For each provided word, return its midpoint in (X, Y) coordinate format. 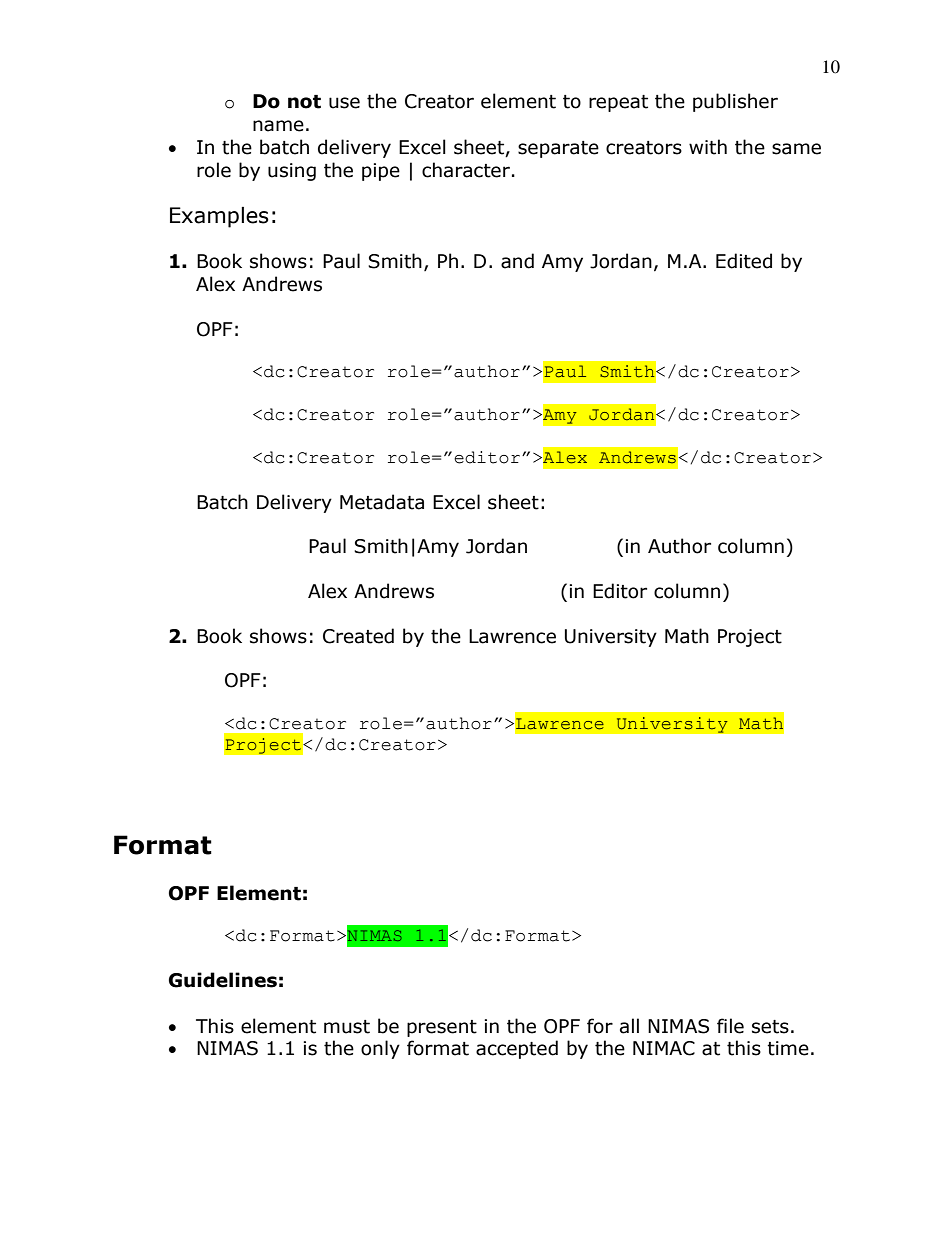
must (347, 1027)
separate (558, 149)
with (708, 147)
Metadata (382, 502)
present (442, 1028)
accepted (517, 1049)
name (278, 126)
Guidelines (223, 980)
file (730, 1026)
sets (770, 1027)
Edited (744, 261)
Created (358, 636)
